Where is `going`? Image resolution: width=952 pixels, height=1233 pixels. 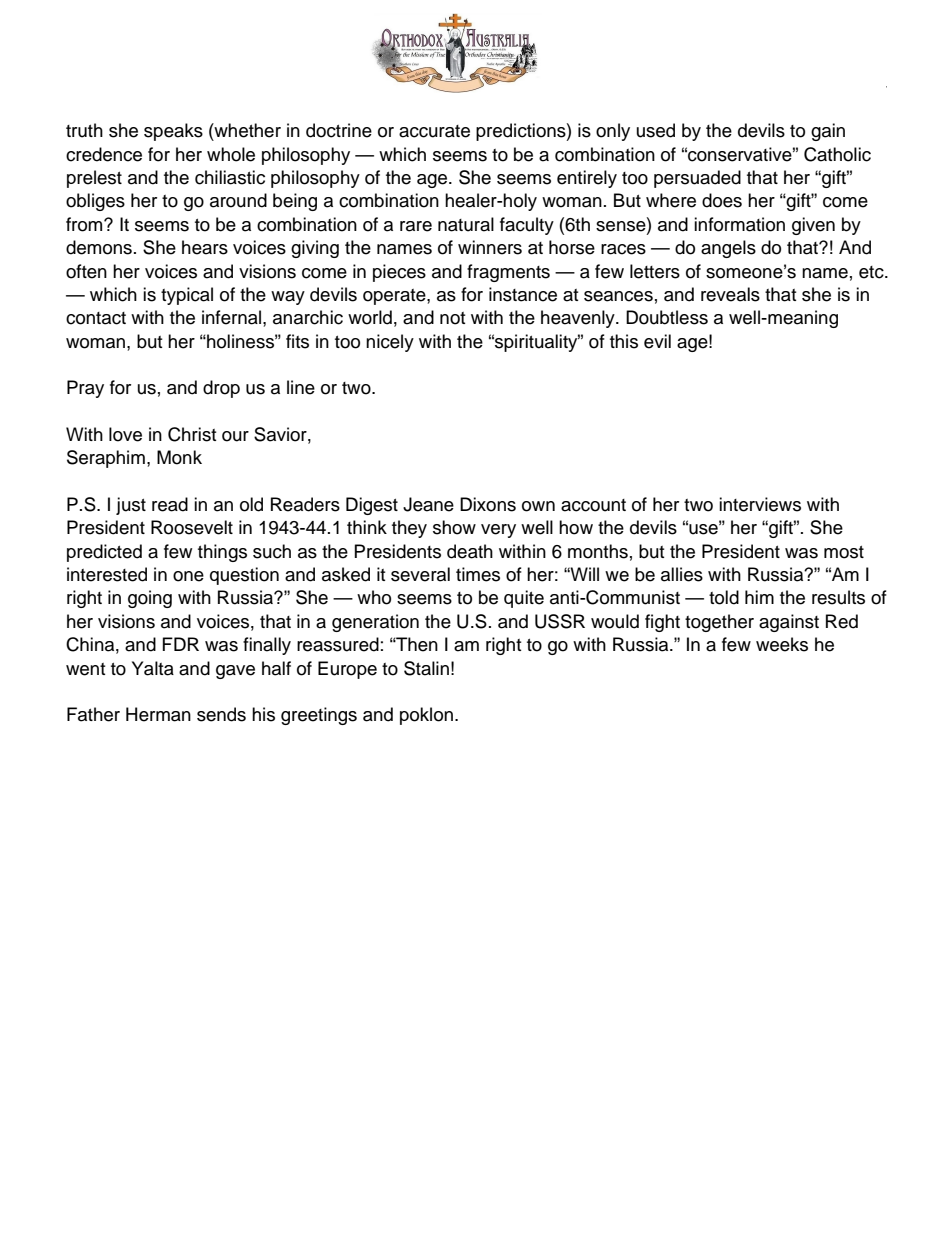
going is located at coordinates (150, 599).
